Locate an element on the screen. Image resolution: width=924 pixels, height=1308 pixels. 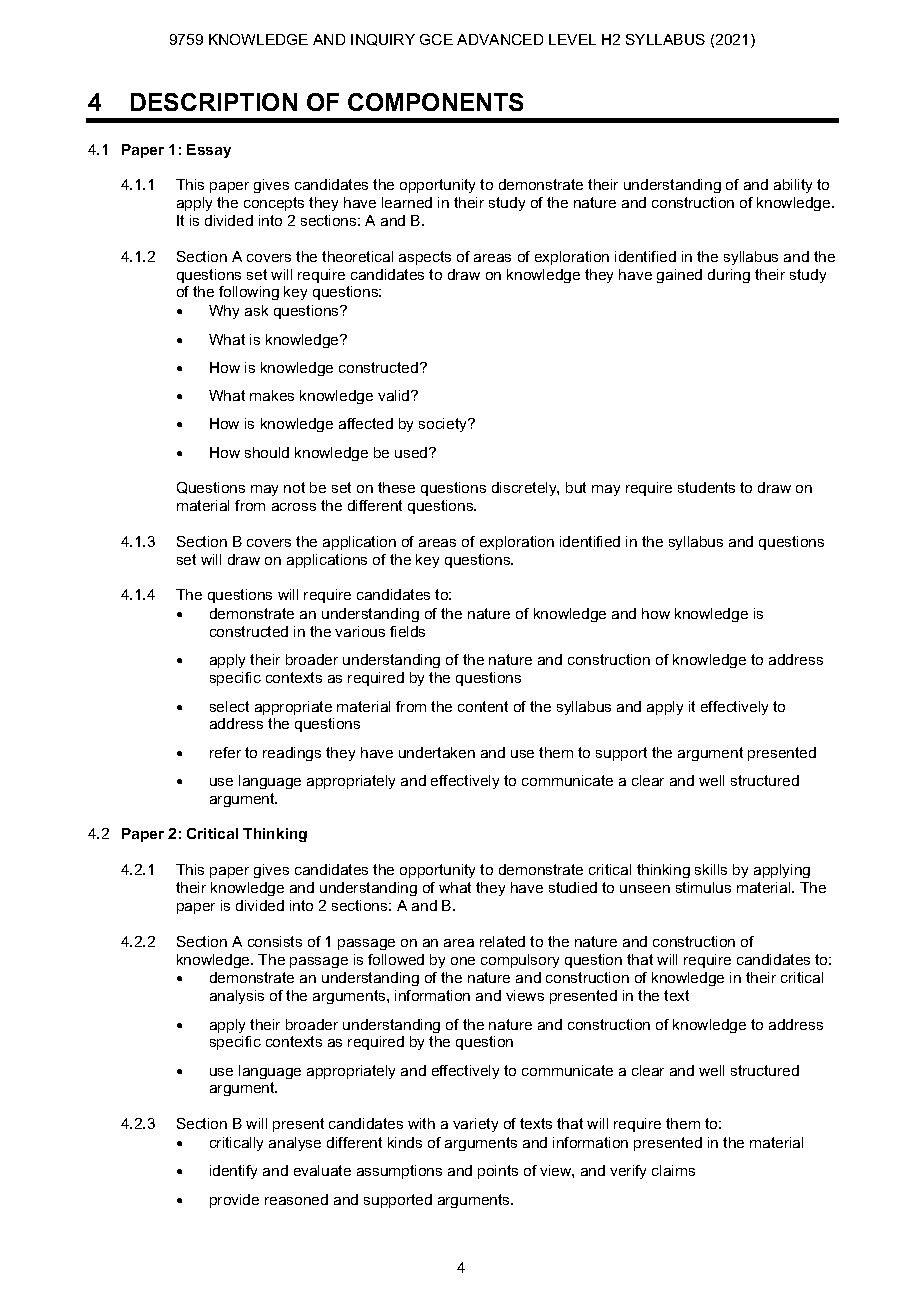
points is located at coordinates (498, 1172).
